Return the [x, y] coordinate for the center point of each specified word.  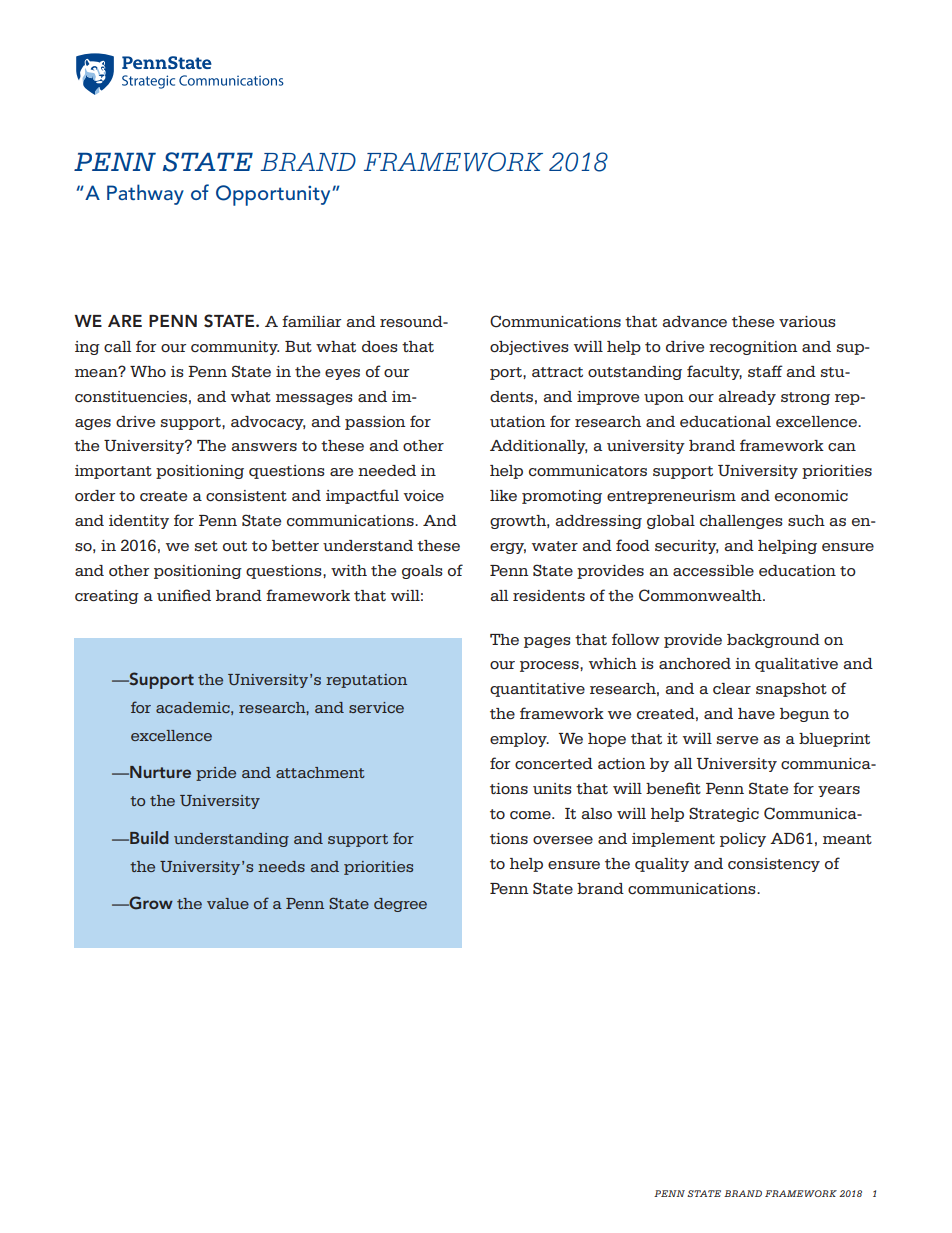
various [807, 321]
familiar [311, 321]
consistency [774, 865]
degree [400, 905]
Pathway [145, 194]
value [228, 903]
